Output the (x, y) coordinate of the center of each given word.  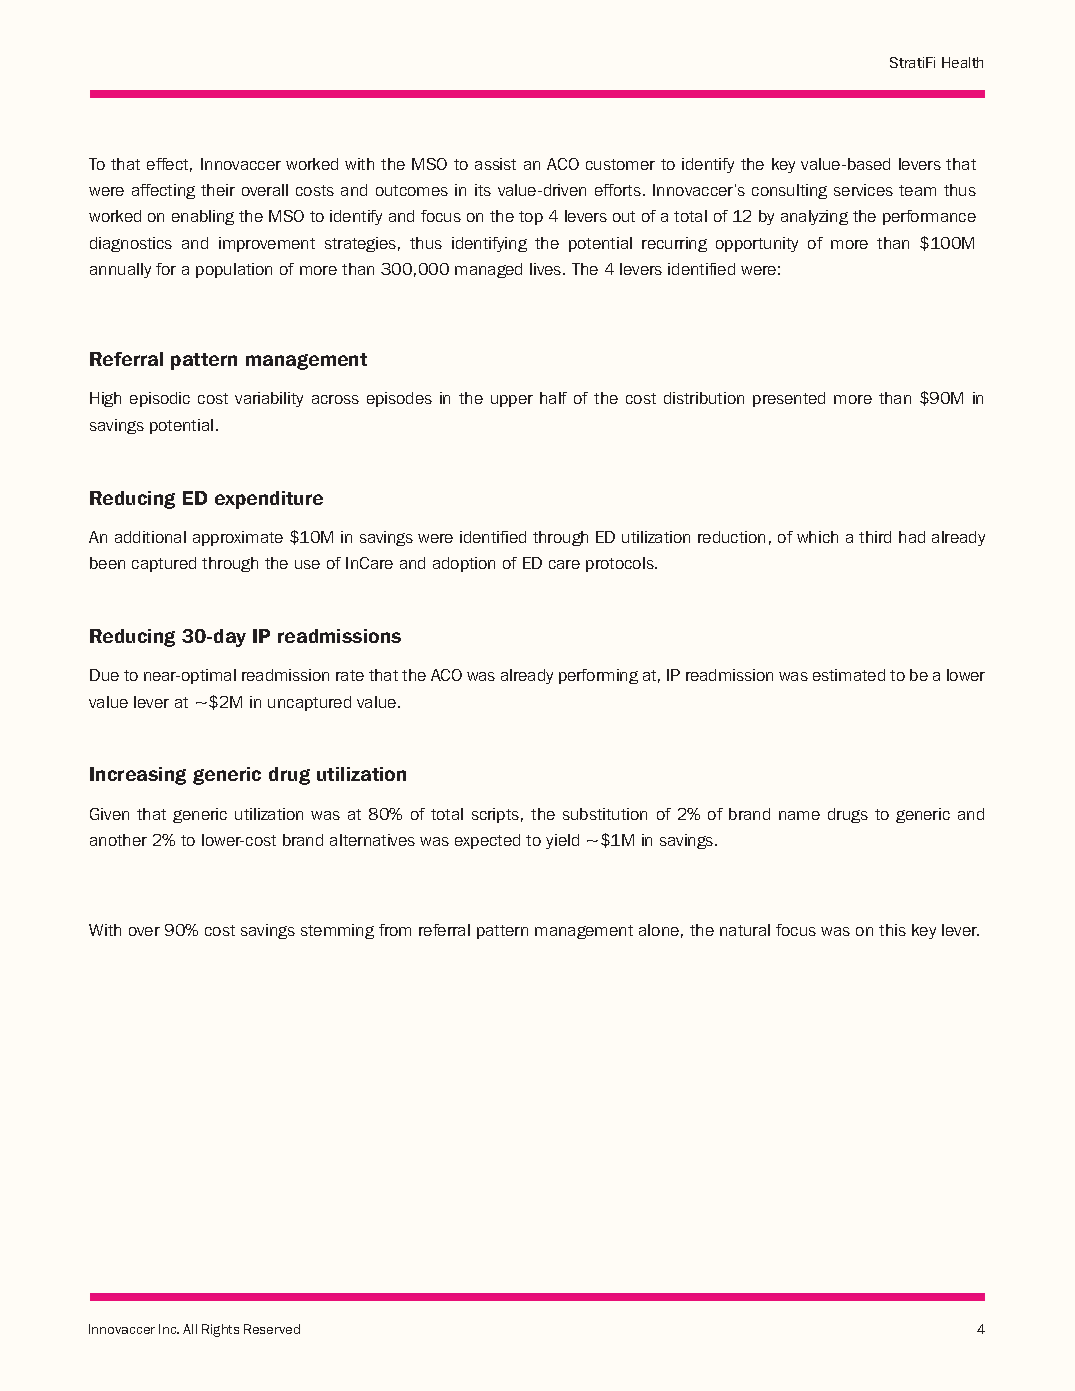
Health (962, 62)
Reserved (272, 1329)
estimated (849, 675)
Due (104, 675)
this (892, 930)
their (218, 190)
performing (598, 676)
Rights (220, 1330)
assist (495, 164)
